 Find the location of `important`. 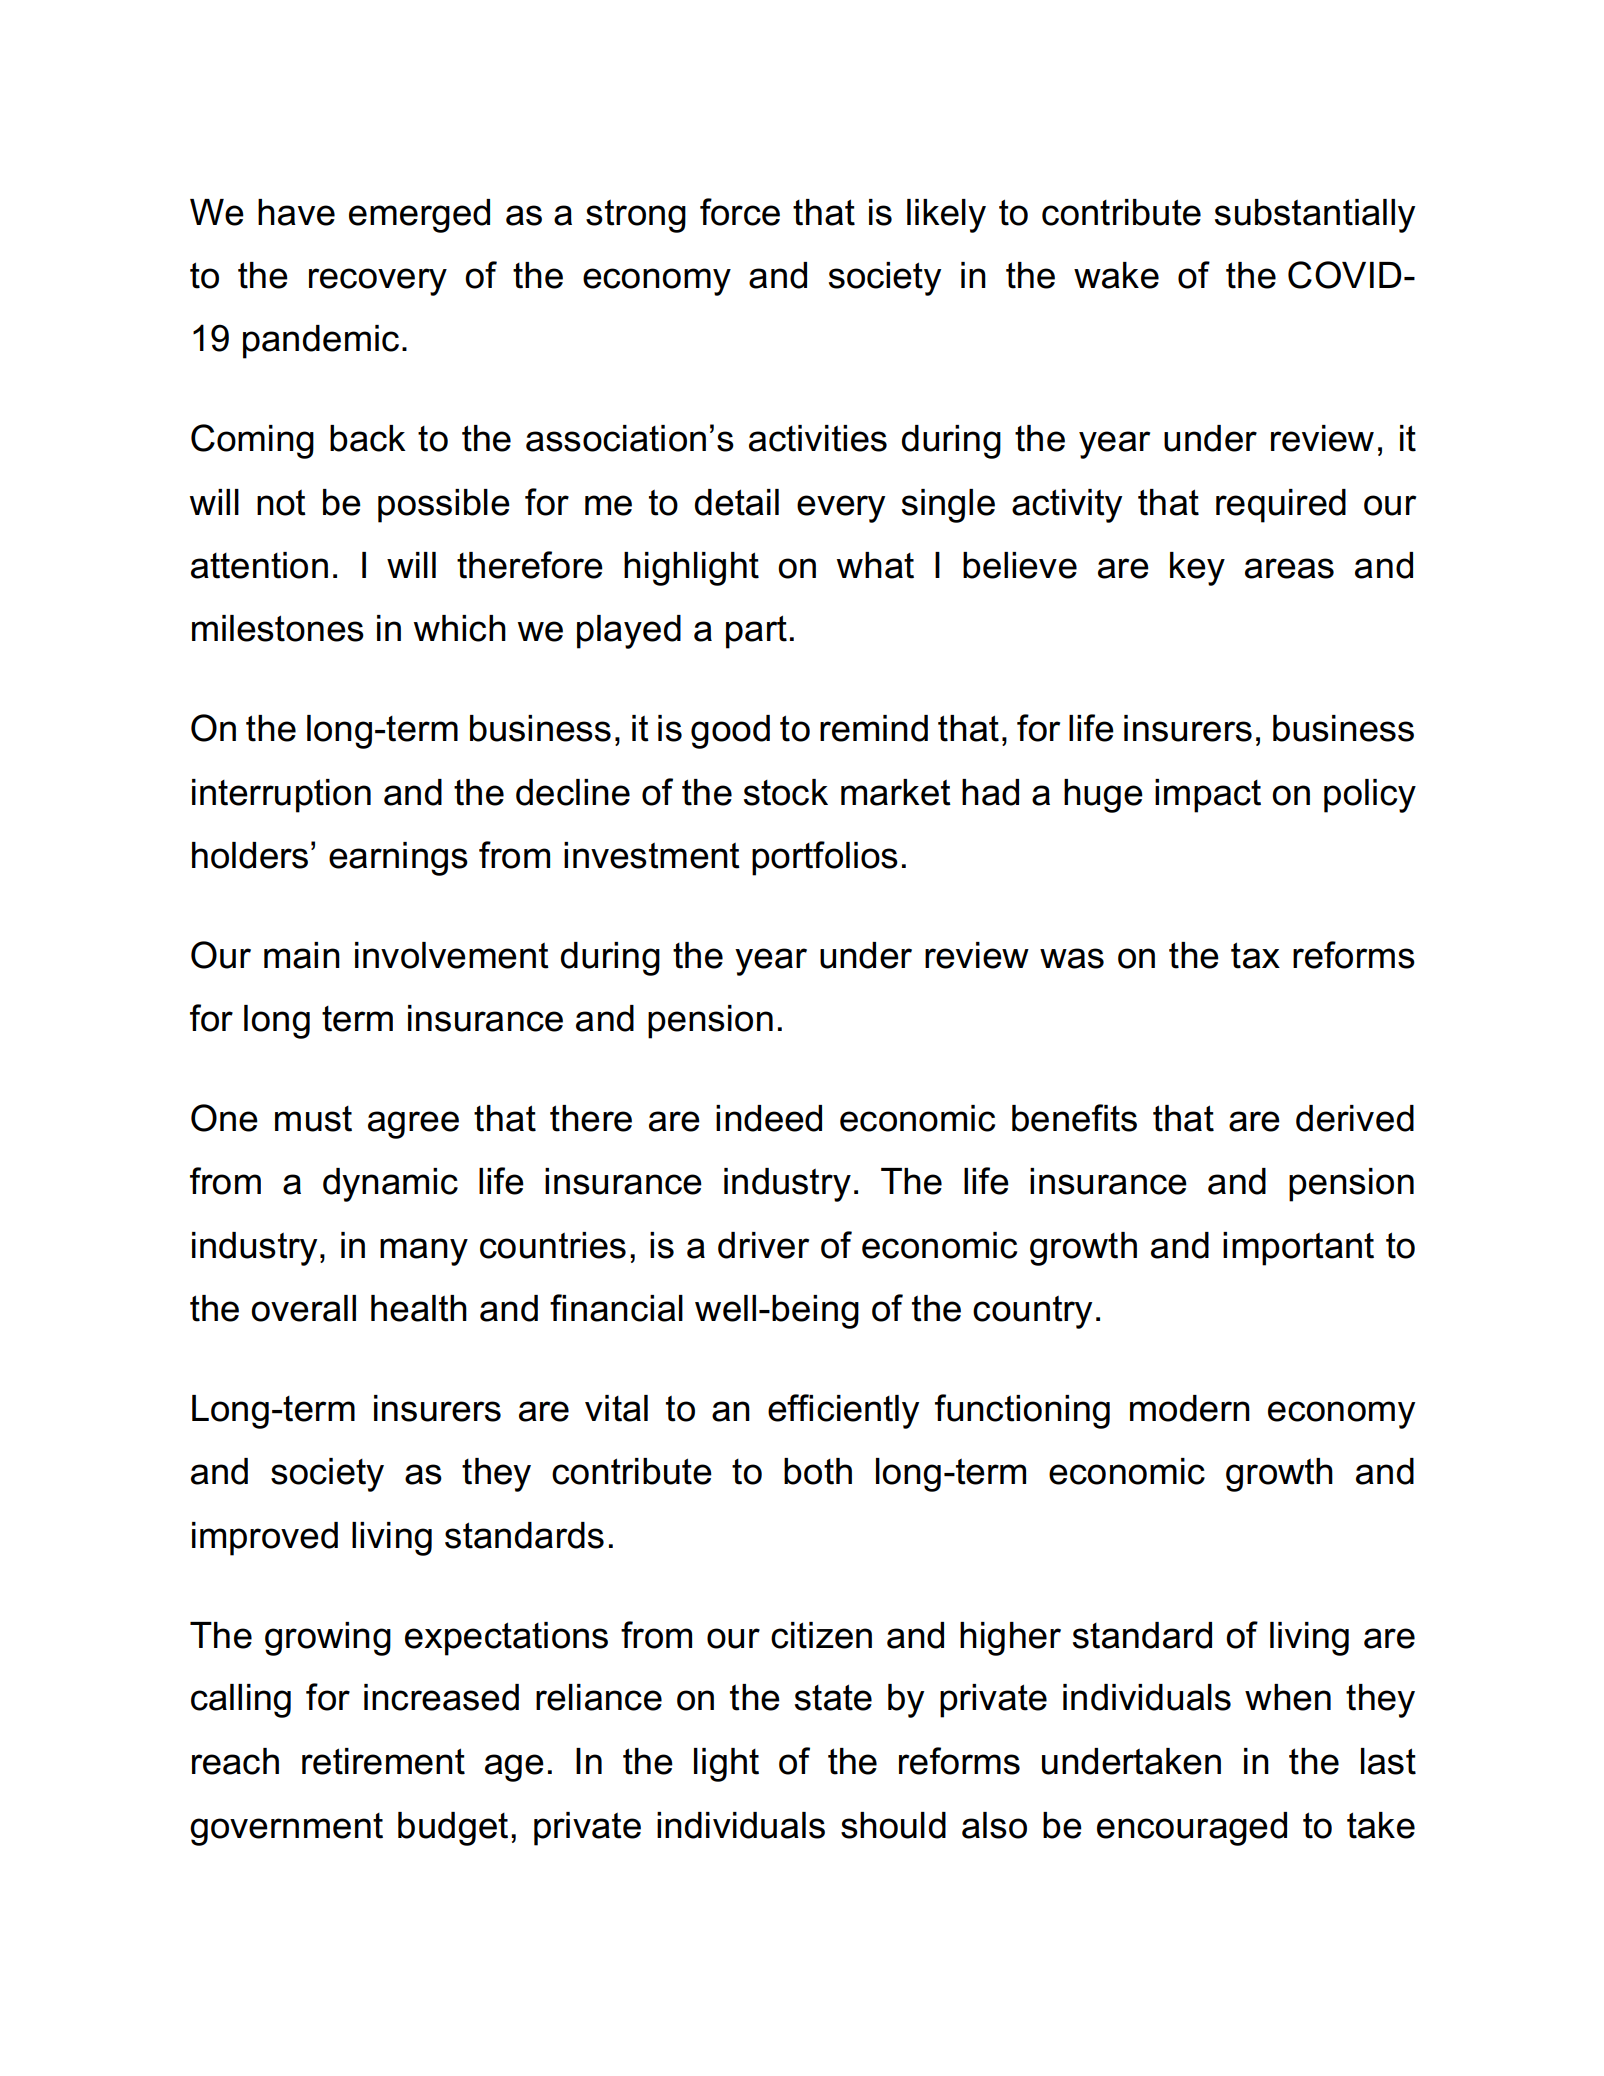

important is located at coordinates (1298, 1249).
